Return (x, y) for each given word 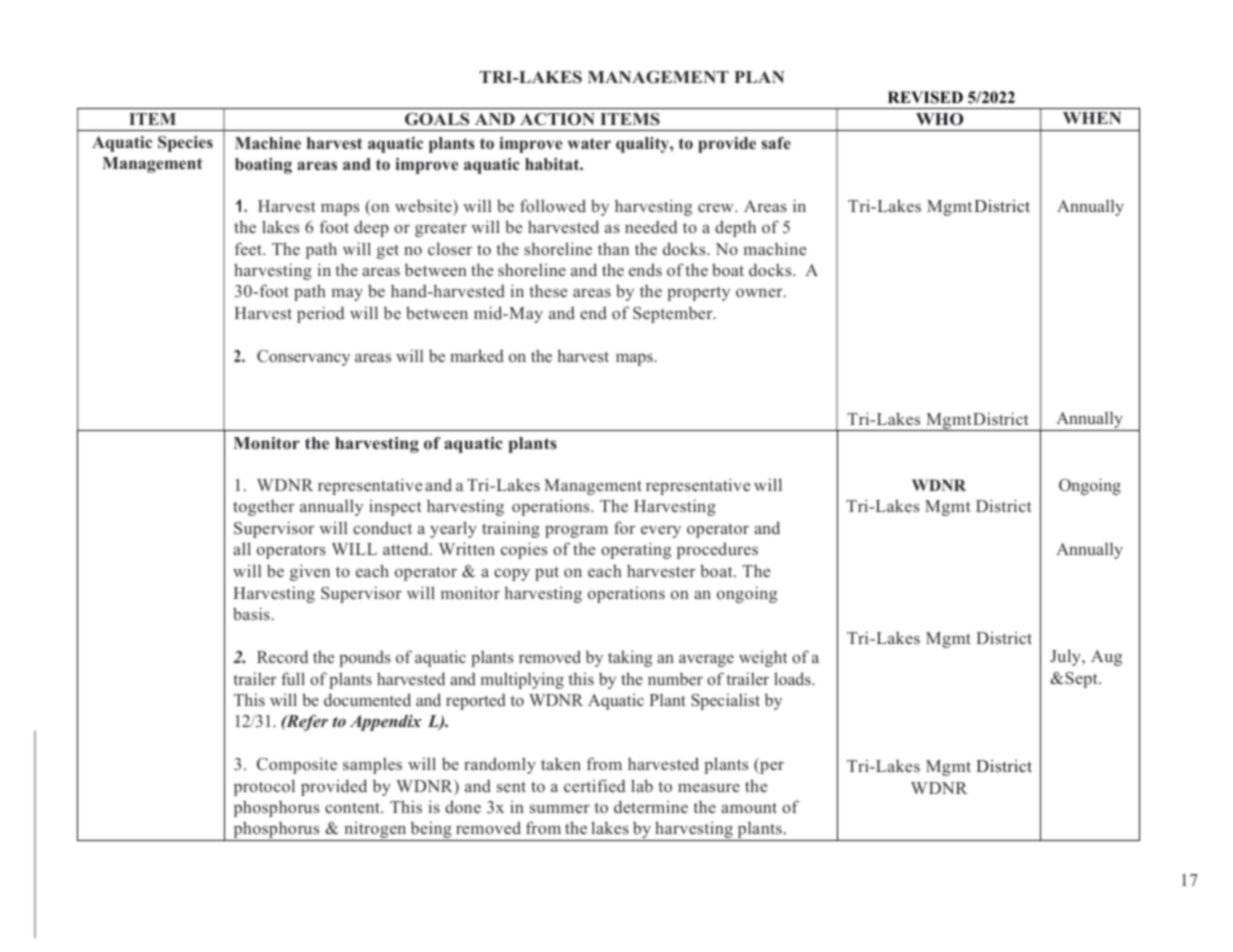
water (589, 143)
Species (185, 144)
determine (651, 807)
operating (636, 550)
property (698, 294)
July (1066, 657)
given (310, 572)
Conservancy (303, 358)
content (353, 807)
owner (760, 292)
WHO (939, 119)
